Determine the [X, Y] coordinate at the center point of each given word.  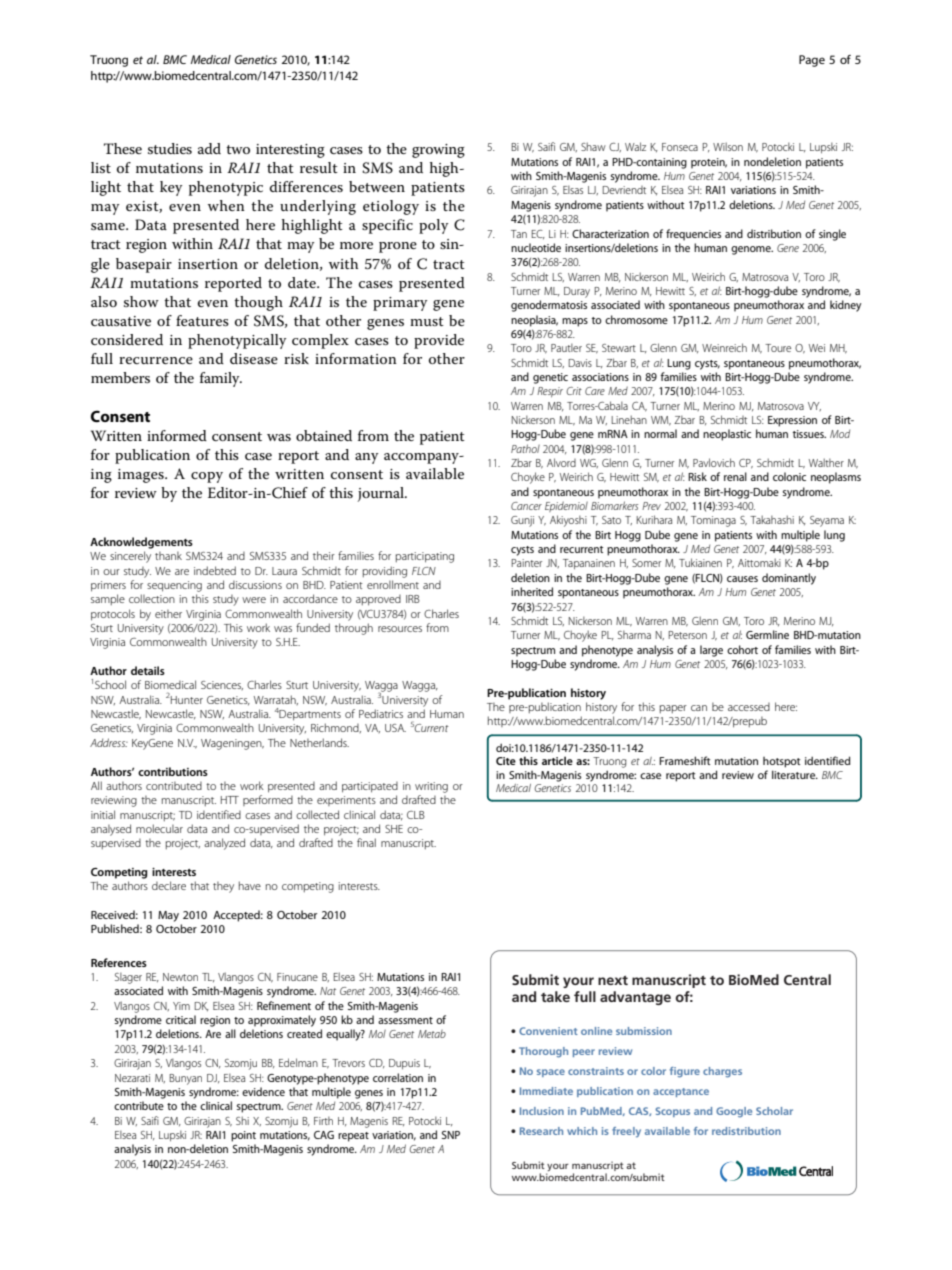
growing [438, 151]
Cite [506, 761]
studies [170, 148]
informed [177, 435]
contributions [173, 771]
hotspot [781, 762]
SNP [451, 1135]
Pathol [525, 448]
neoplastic [727, 435]
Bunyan [185, 1079]
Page [812, 61]
